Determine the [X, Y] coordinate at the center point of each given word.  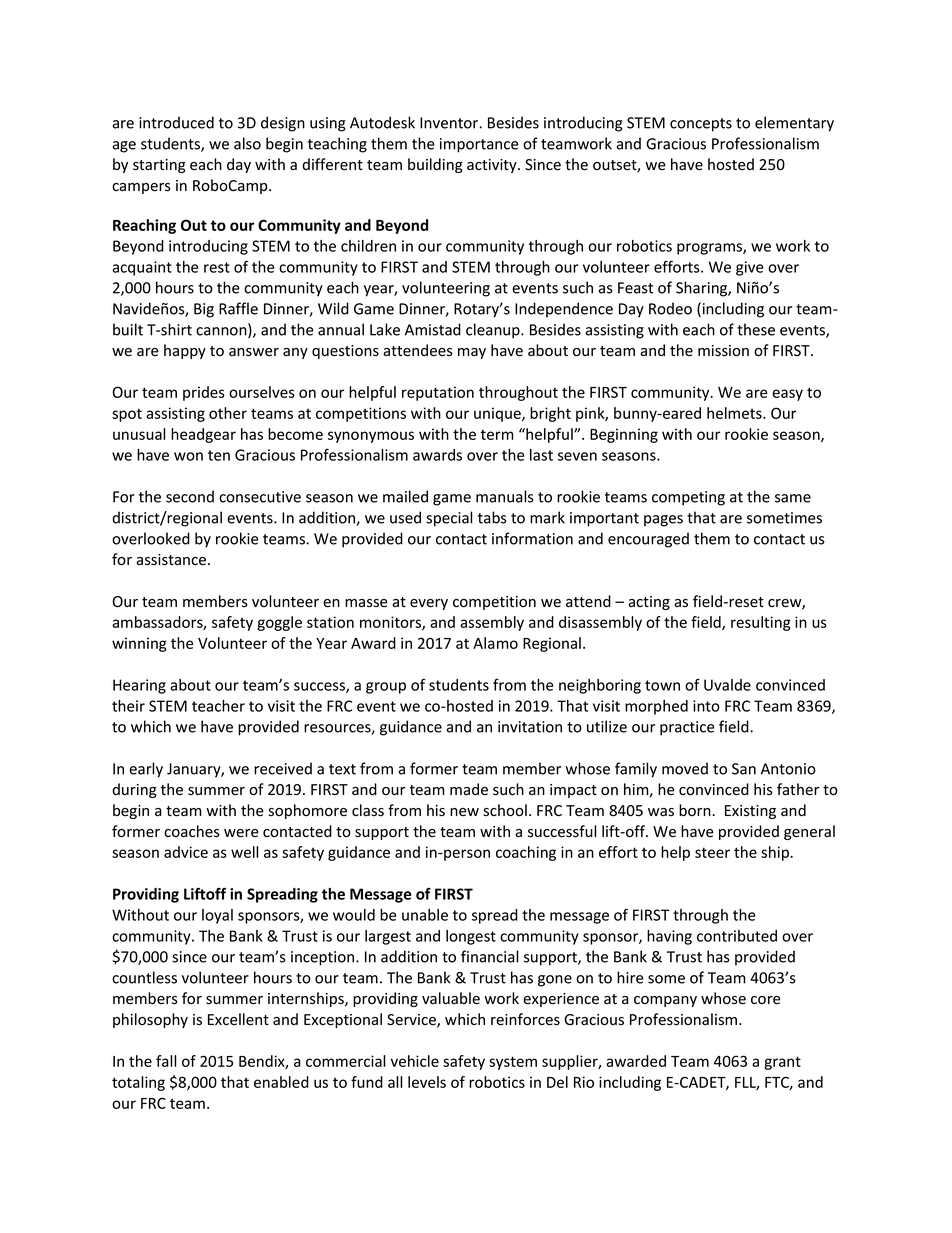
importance [479, 145]
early [146, 770]
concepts [701, 125]
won [188, 456]
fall [166, 1061]
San [744, 769]
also [247, 143]
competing [688, 498]
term [497, 434]
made [469, 789]
